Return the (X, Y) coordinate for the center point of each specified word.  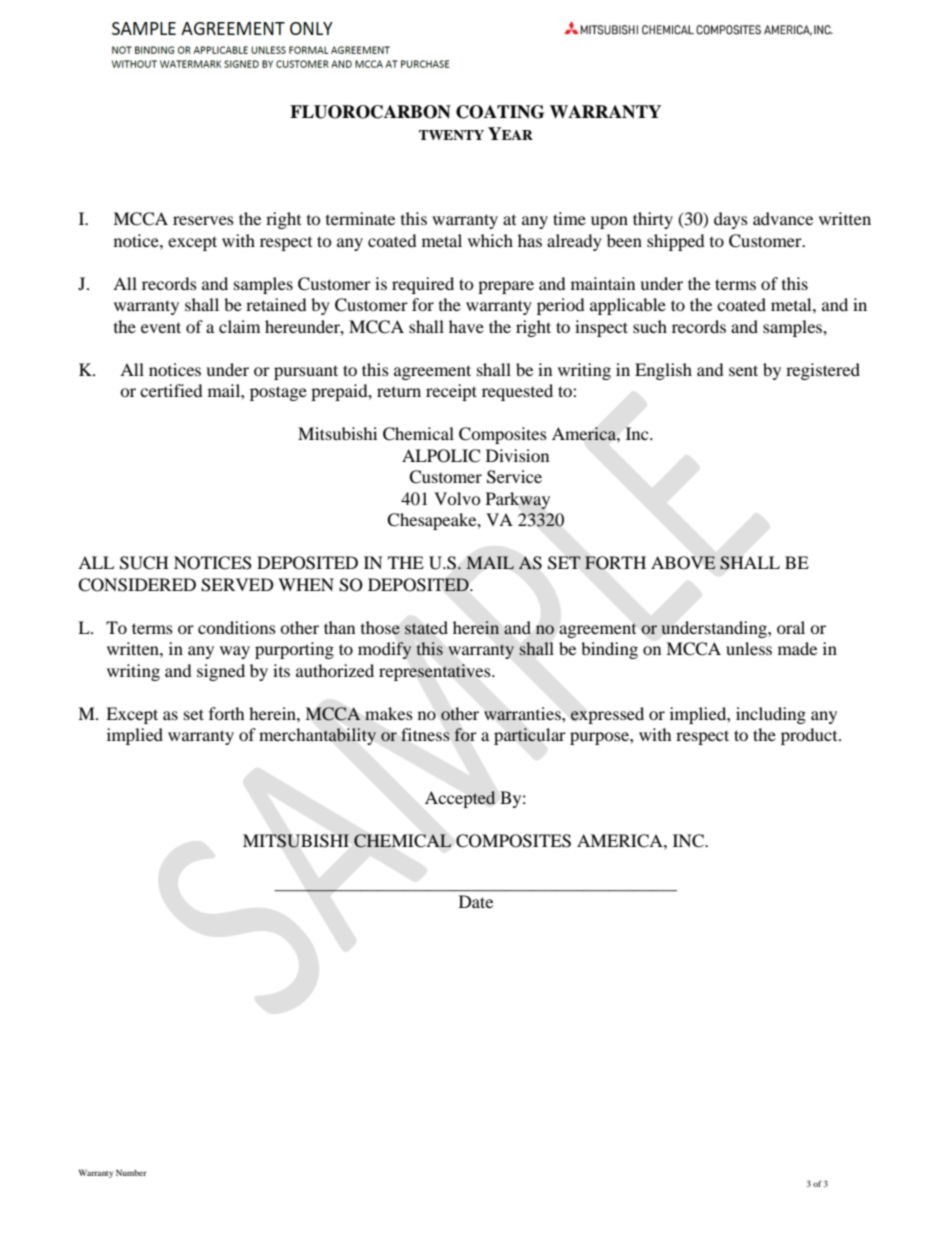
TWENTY (451, 135)
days (731, 220)
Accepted (460, 799)
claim (239, 326)
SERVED (237, 585)
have (466, 326)
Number (131, 1172)
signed (221, 672)
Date (476, 901)
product (810, 736)
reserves (203, 220)
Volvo (457, 498)
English (663, 371)
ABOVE (683, 563)
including (771, 715)
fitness (425, 734)
